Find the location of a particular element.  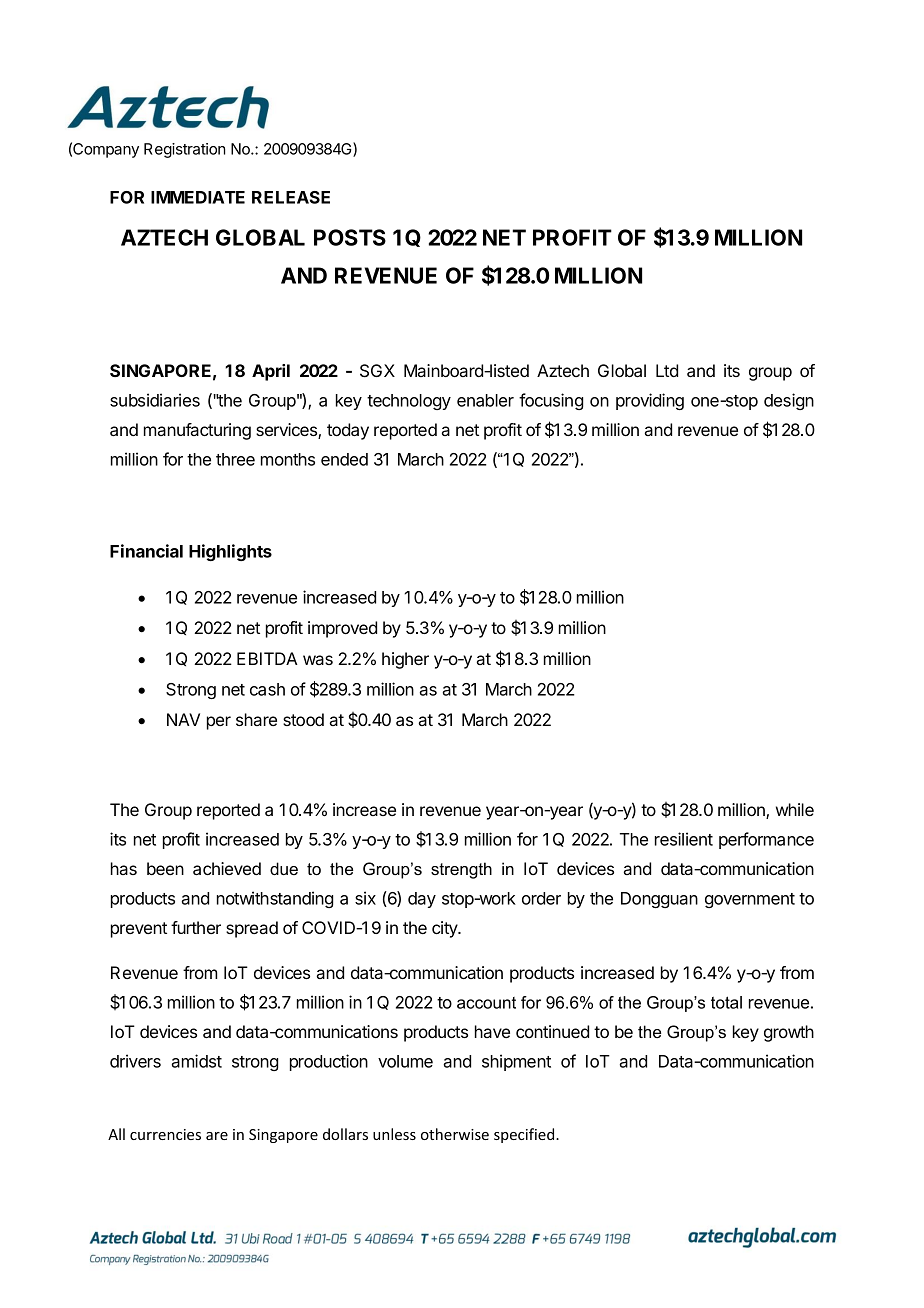

enabler is located at coordinates (485, 400).
